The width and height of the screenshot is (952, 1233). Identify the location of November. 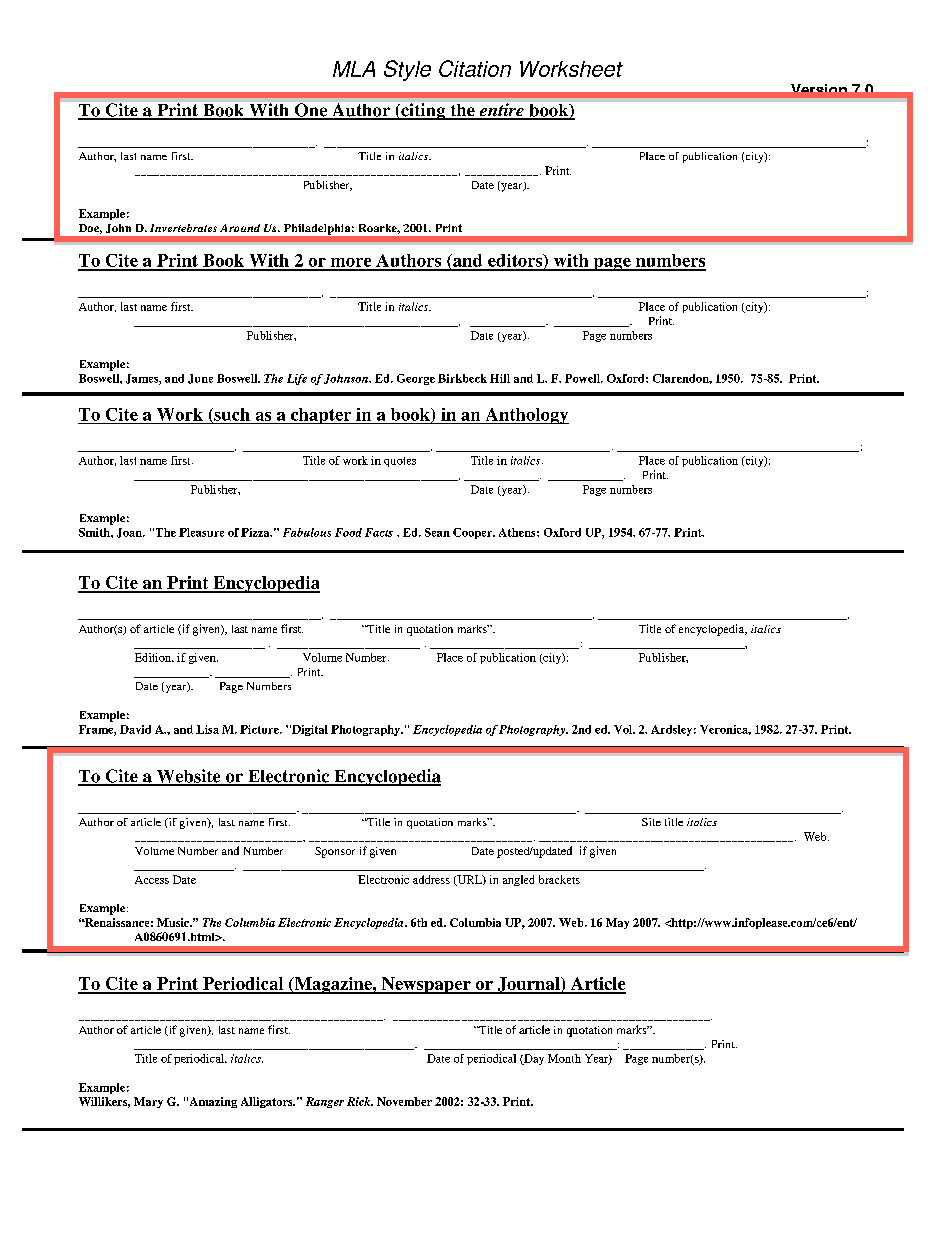
(404, 1101).
